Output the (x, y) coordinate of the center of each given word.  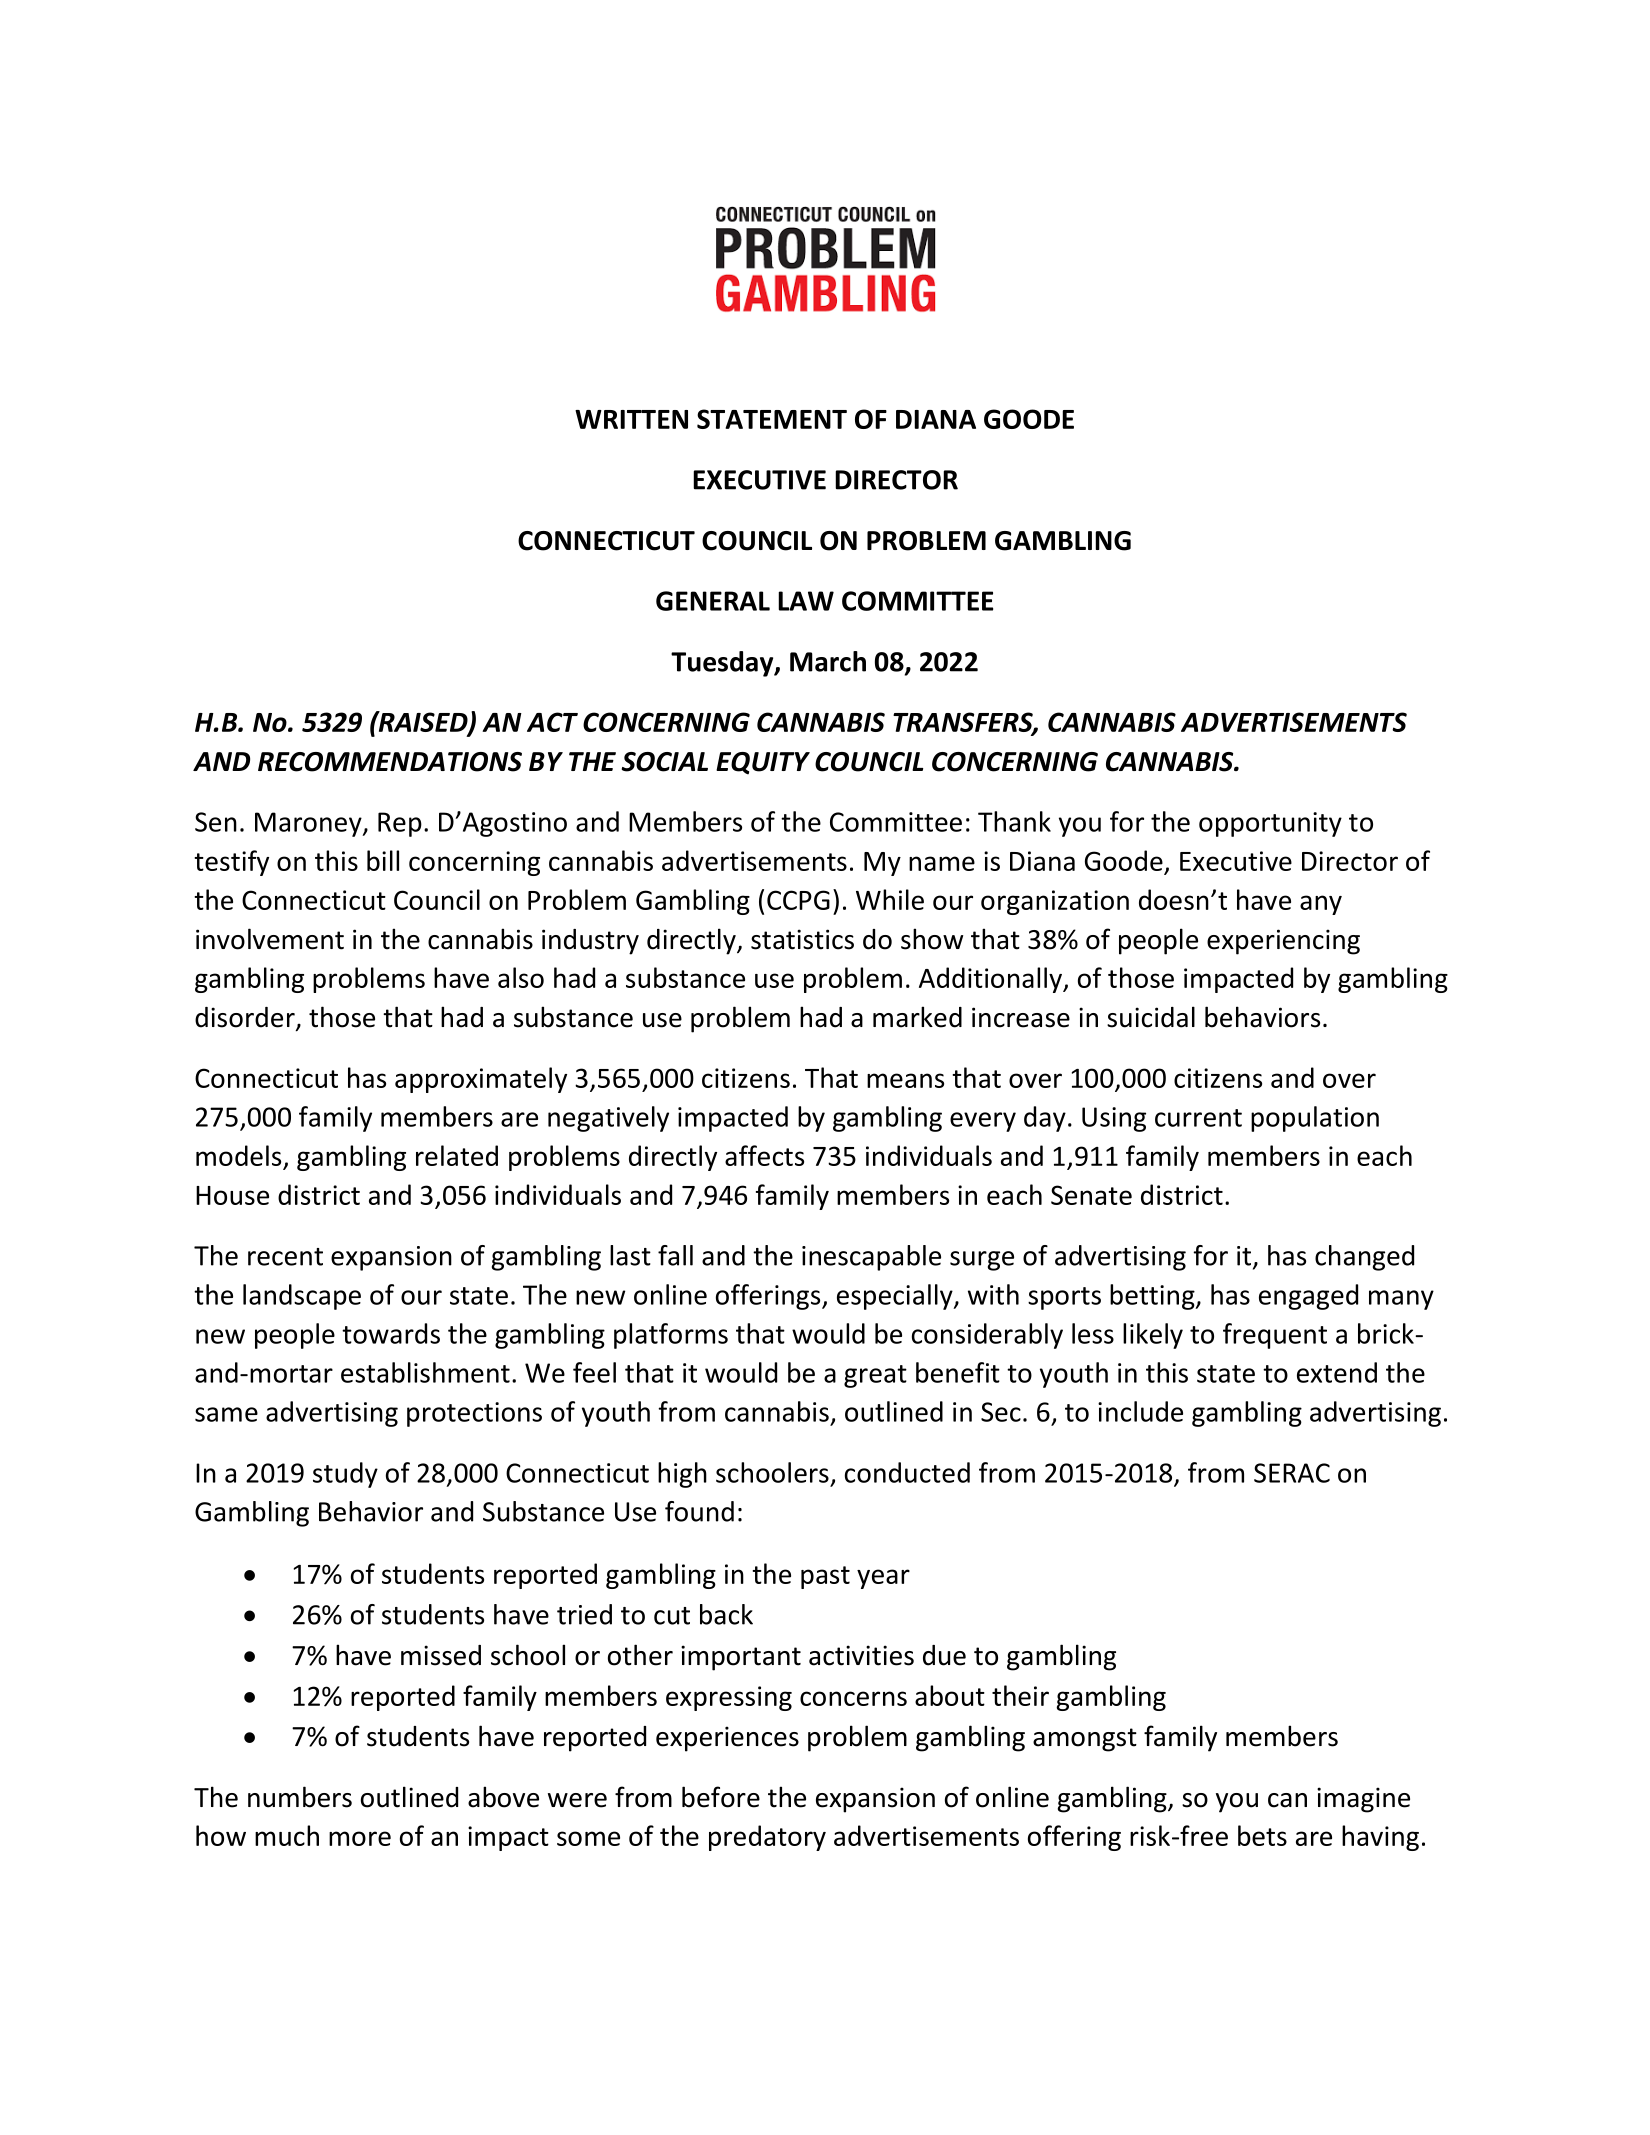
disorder (246, 1018)
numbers (300, 1797)
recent (285, 1257)
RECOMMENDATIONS (390, 762)
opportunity (1270, 824)
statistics (802, 939)
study (345, 1475)
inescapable (871, 1258)
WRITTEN (631, 419)
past (825, 1577)
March (828, 661)
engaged (1308, 1297)
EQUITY (763, 763)
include (1140, 1411)
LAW (806, 601)
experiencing (1283, 942)
